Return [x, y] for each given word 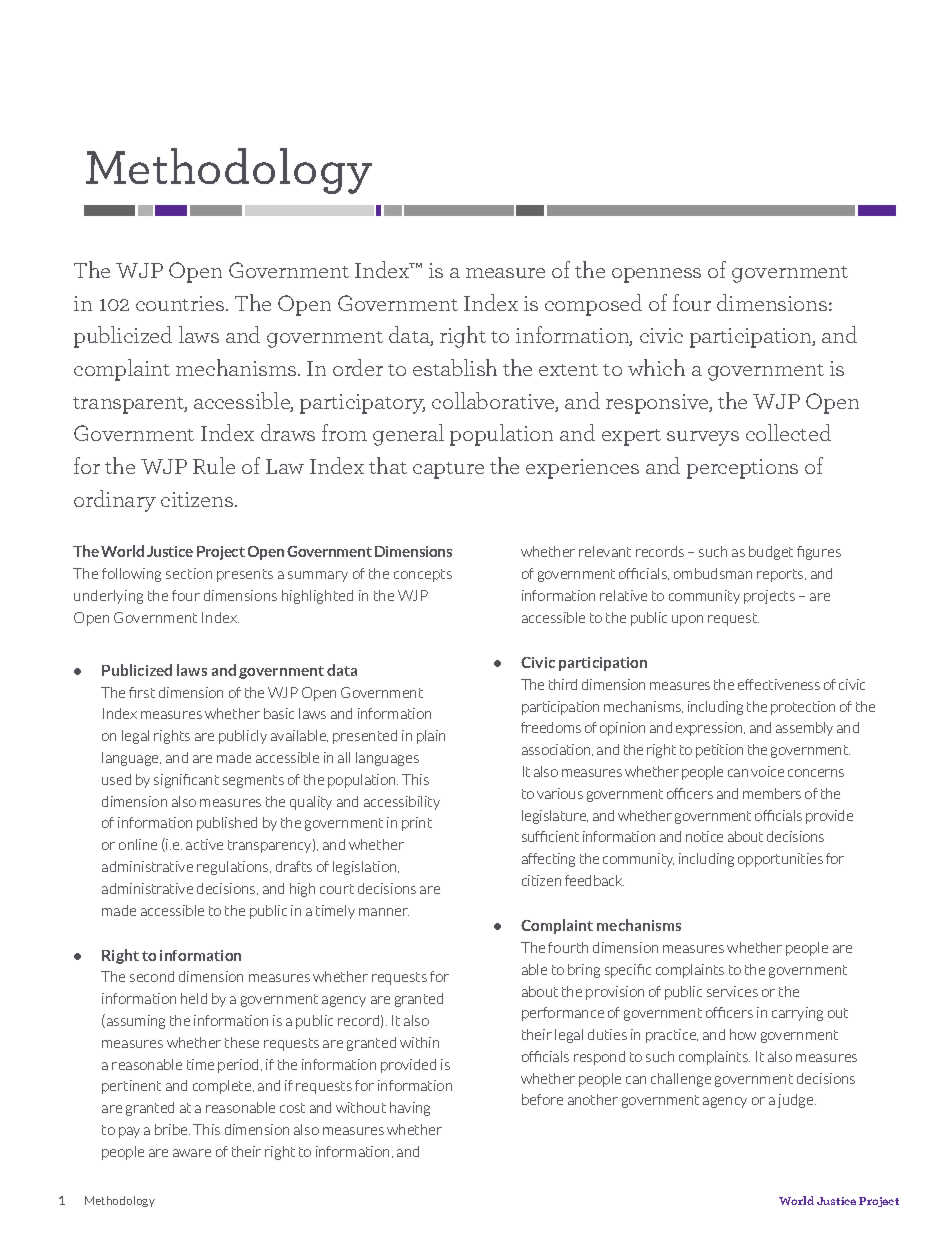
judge [797, 1101]
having [410, 1109]
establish [455, 367]
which [656, 367]
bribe [172, 1129]
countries [181, 303]
